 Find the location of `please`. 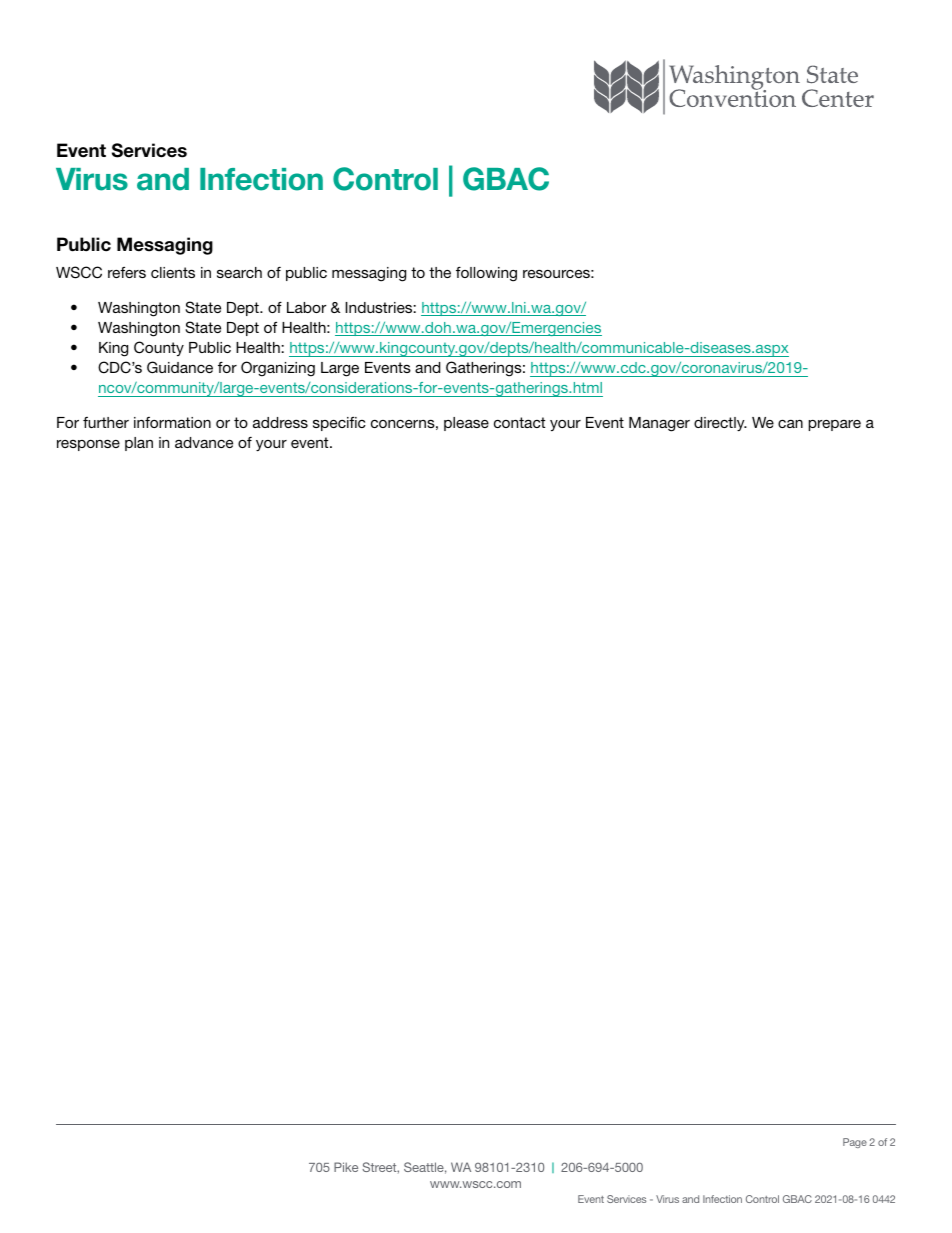

please is located at coordinates (466, 424).
